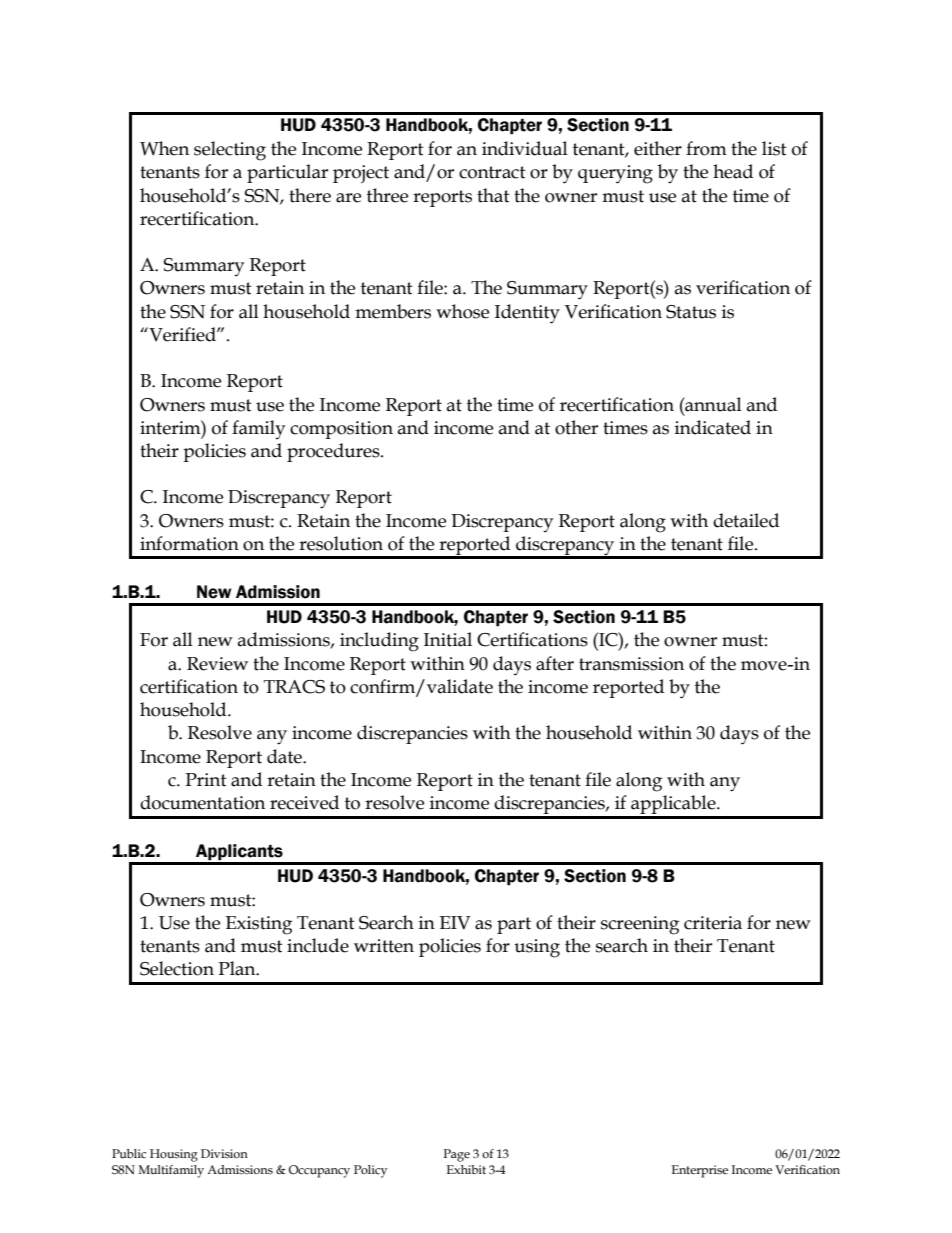 This screenshot has width=952, height=1233. I want to click on contract, so click(492, 172).
